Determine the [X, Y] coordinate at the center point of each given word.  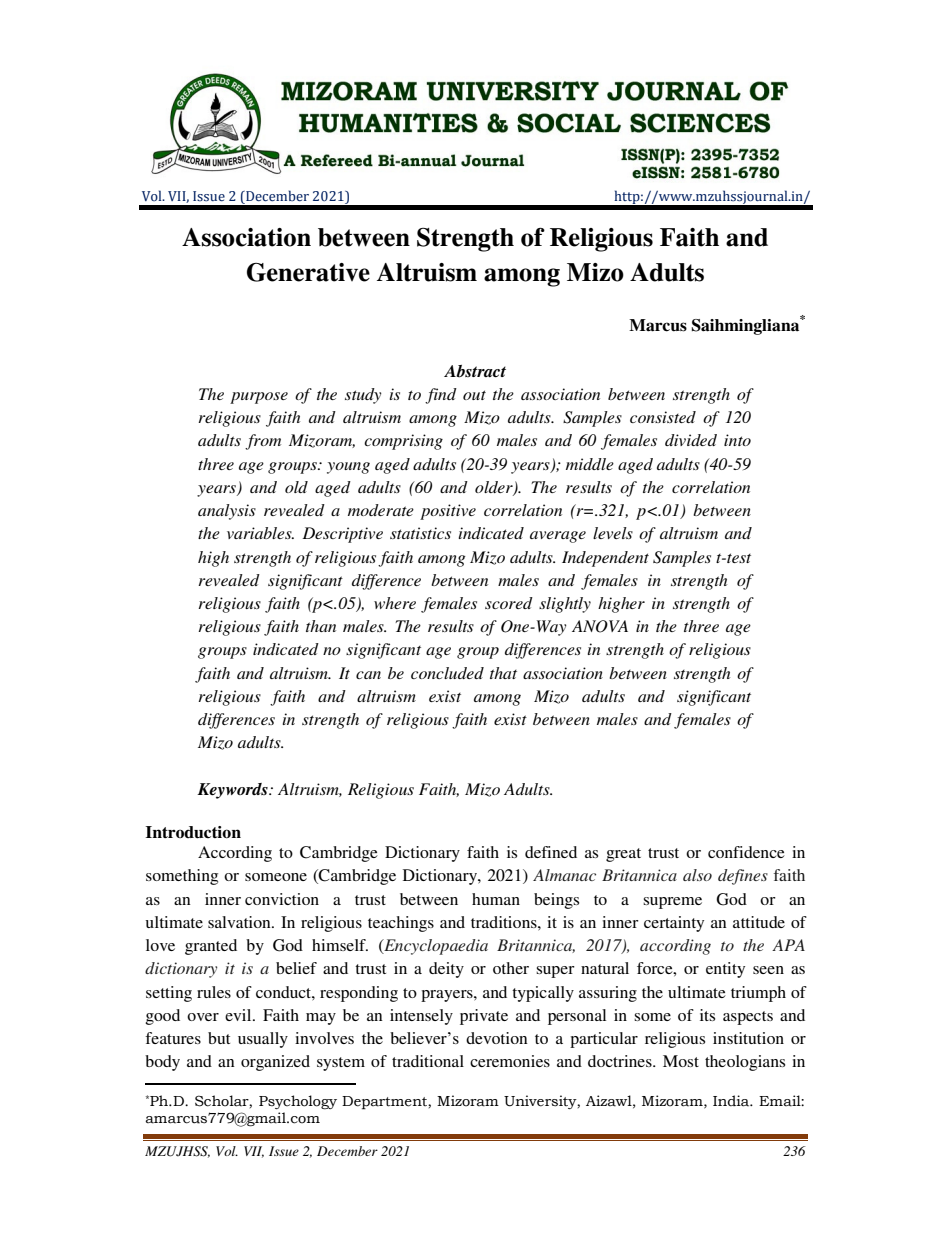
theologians [745, 1063]
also [697, 875]
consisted [663, 417]
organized [275, 1063]
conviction [282, 899]
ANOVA [600, 626]
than [321, 626]
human [496, 899]
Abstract [475, 371]
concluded [447, 673]
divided [691, 440]
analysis [227, 512]
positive [448, 512]
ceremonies [510, 1061]
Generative [308, 272]
